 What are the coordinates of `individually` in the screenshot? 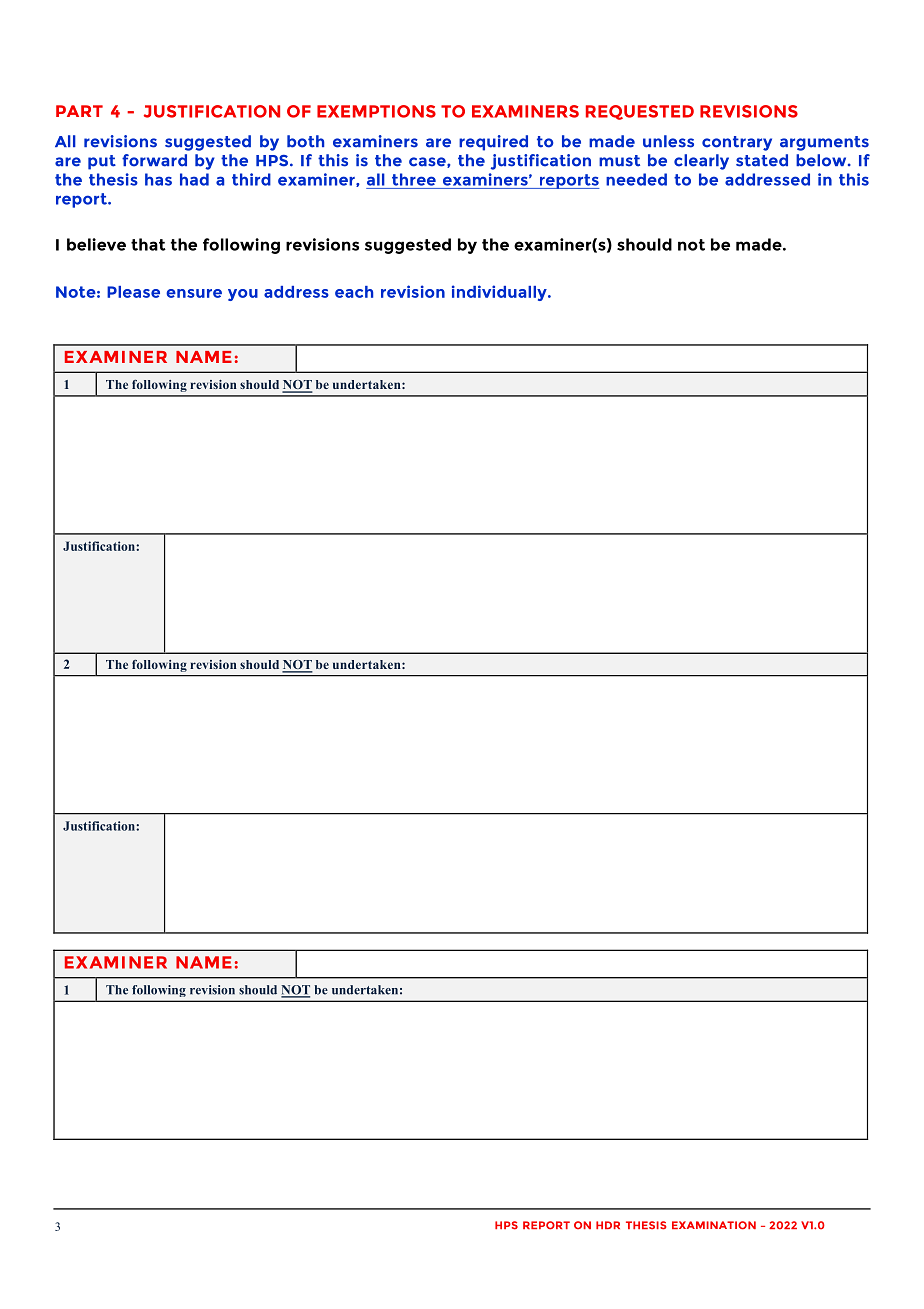 It's located at (500, 293).
